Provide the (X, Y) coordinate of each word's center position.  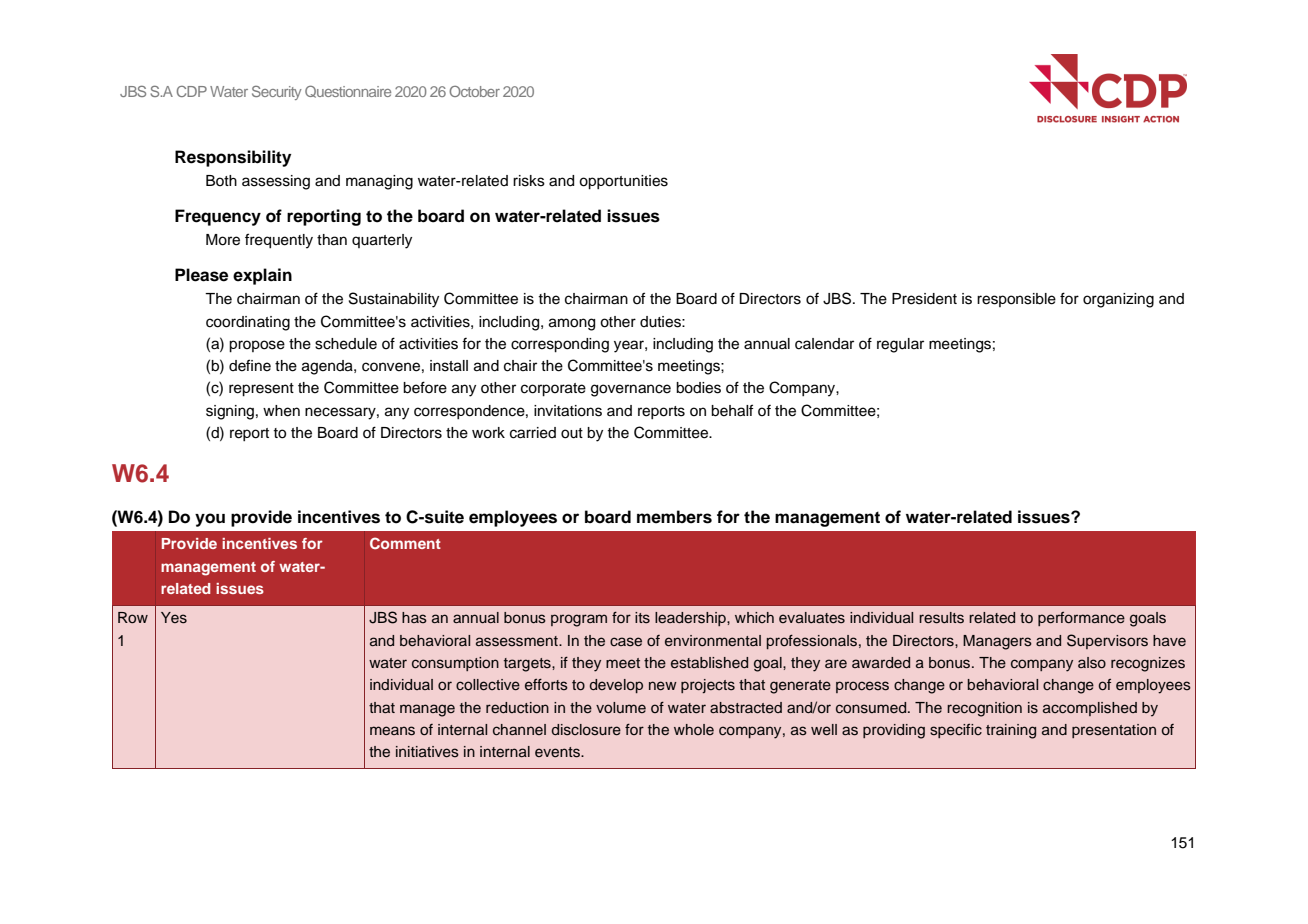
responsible (1016, 300)
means (392, 731)
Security (277, 93)
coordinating (248, 323)
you (210, 520)
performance (1081, 619)
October (474, 91)
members (674, 517)
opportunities (623, 182)
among (572, 324)
